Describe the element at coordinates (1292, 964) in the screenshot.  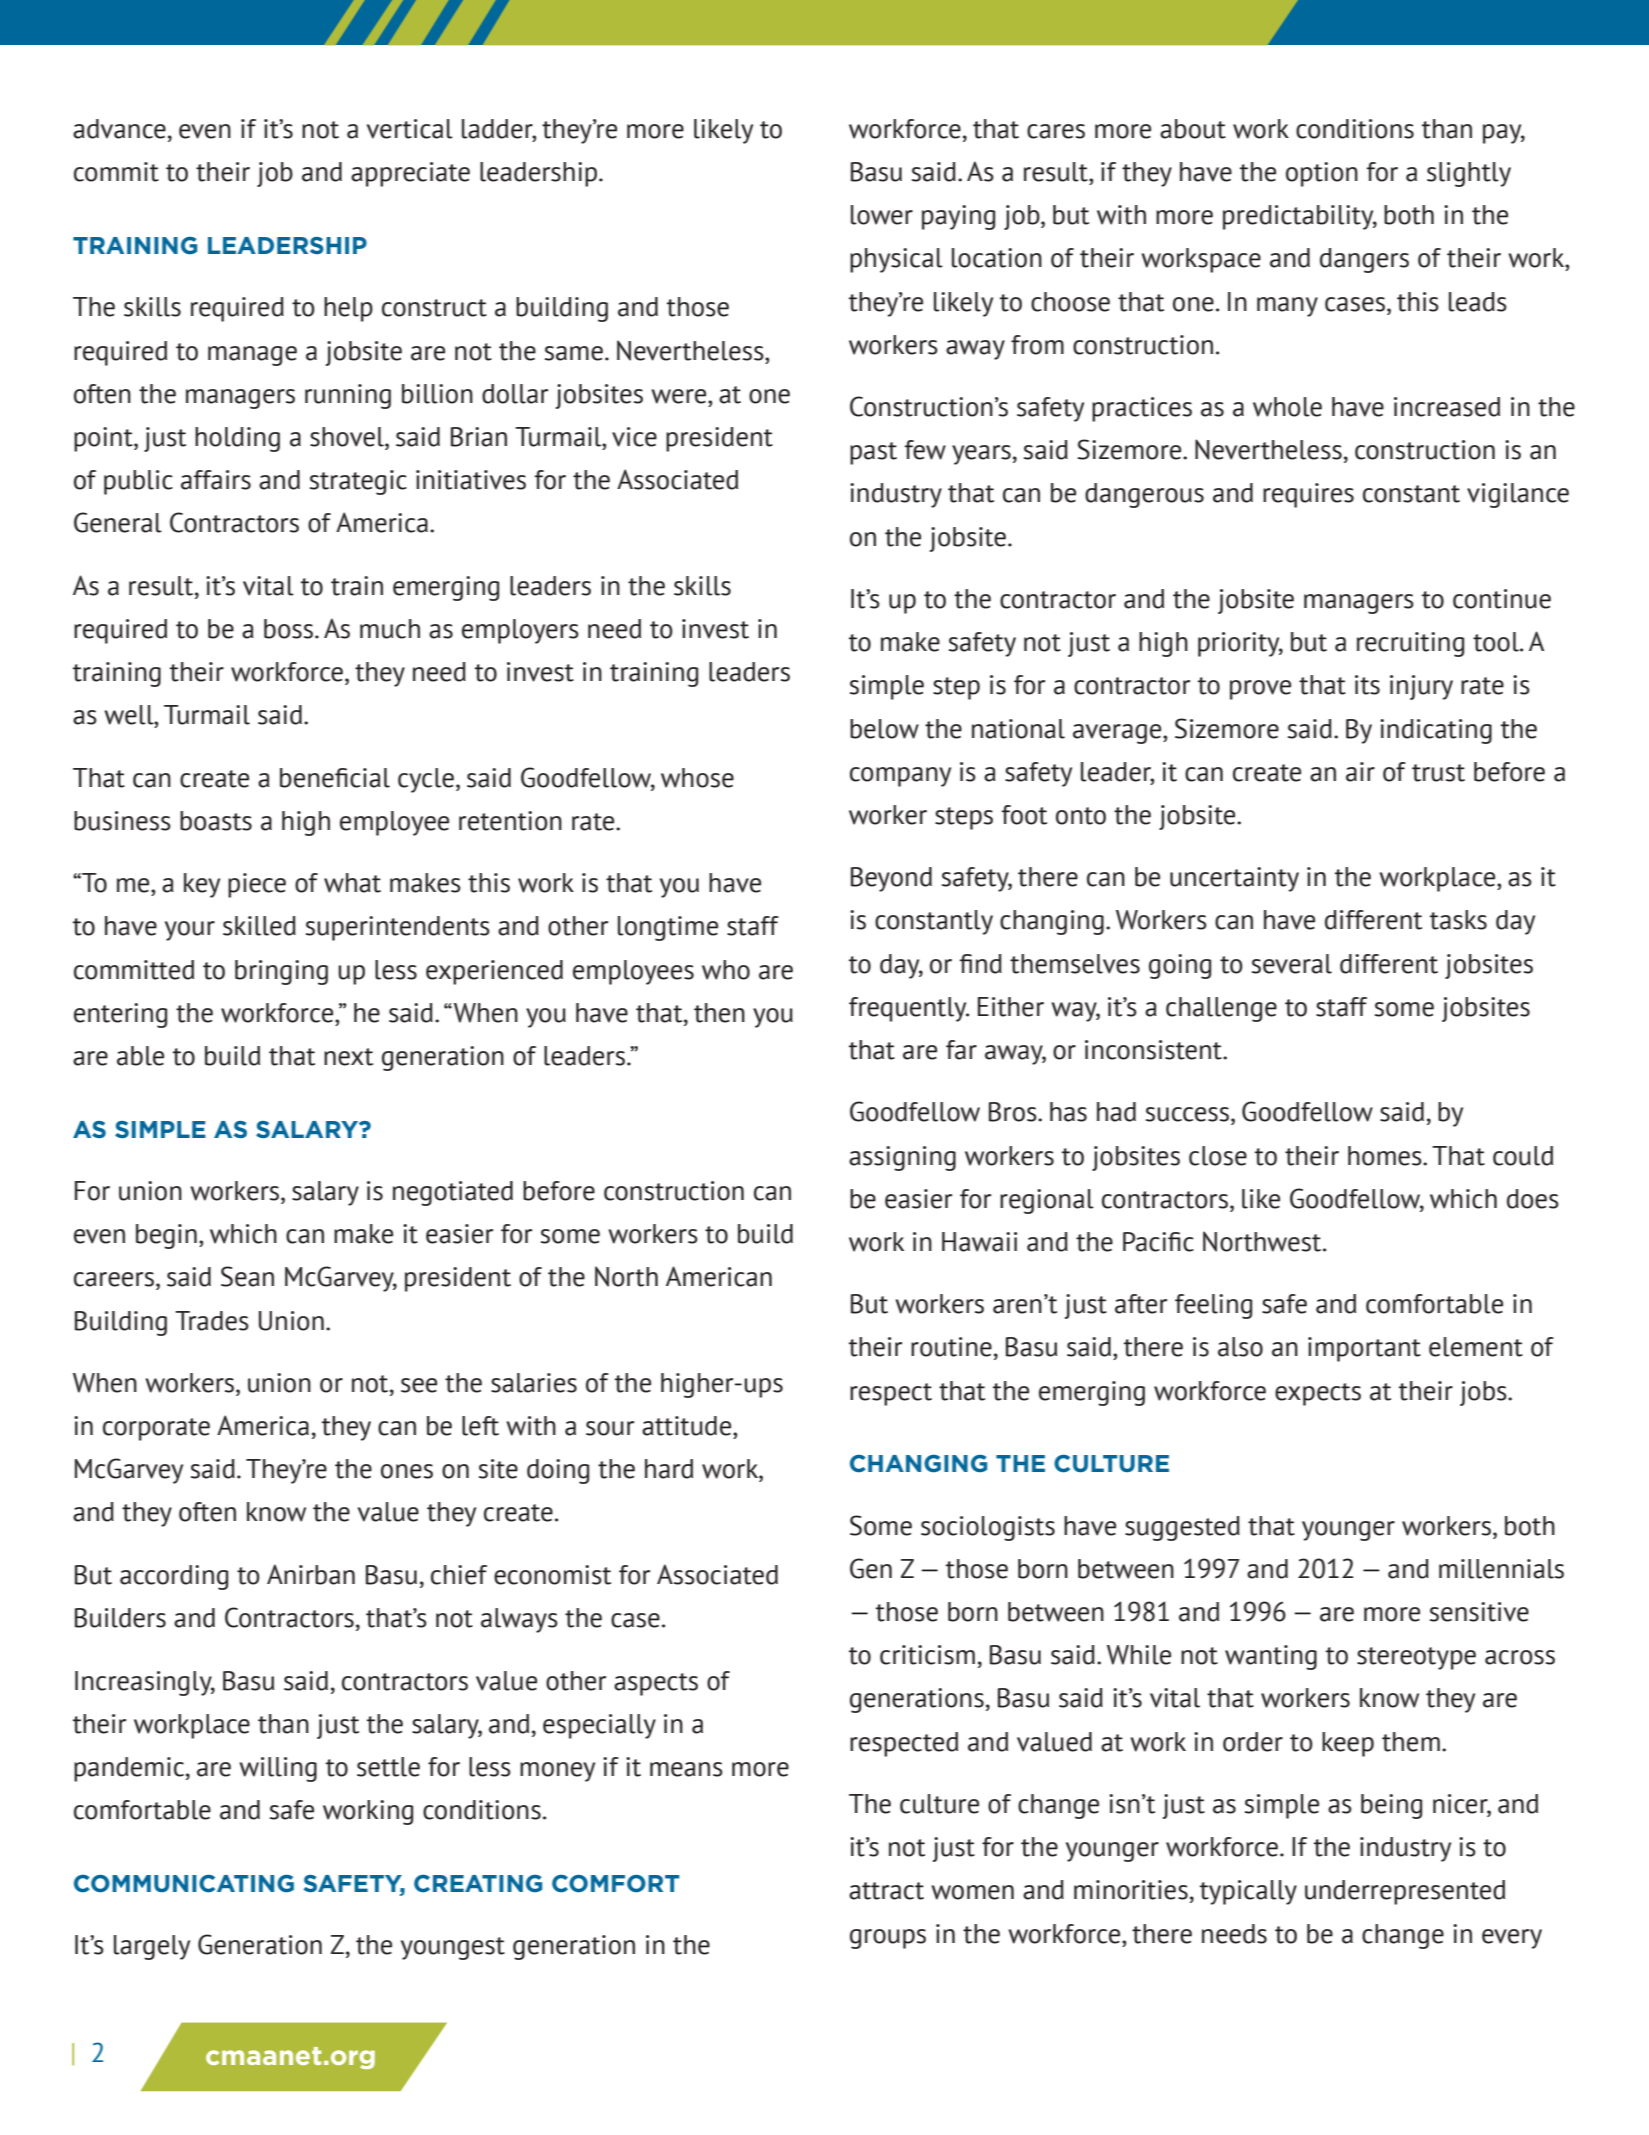
I see `several` at that location.
